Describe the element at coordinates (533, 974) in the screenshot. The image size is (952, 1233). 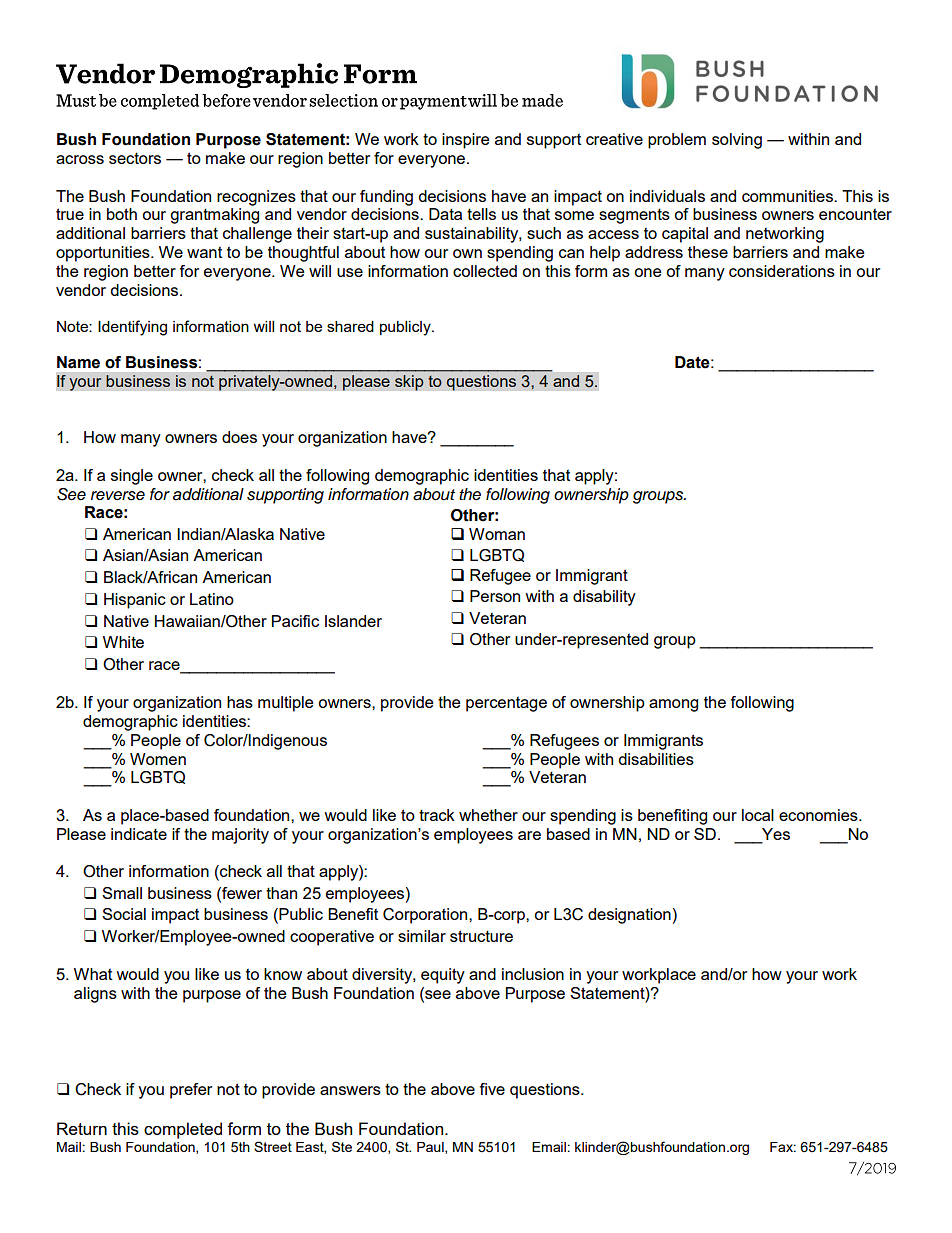
I see `inclusion` at that location.
